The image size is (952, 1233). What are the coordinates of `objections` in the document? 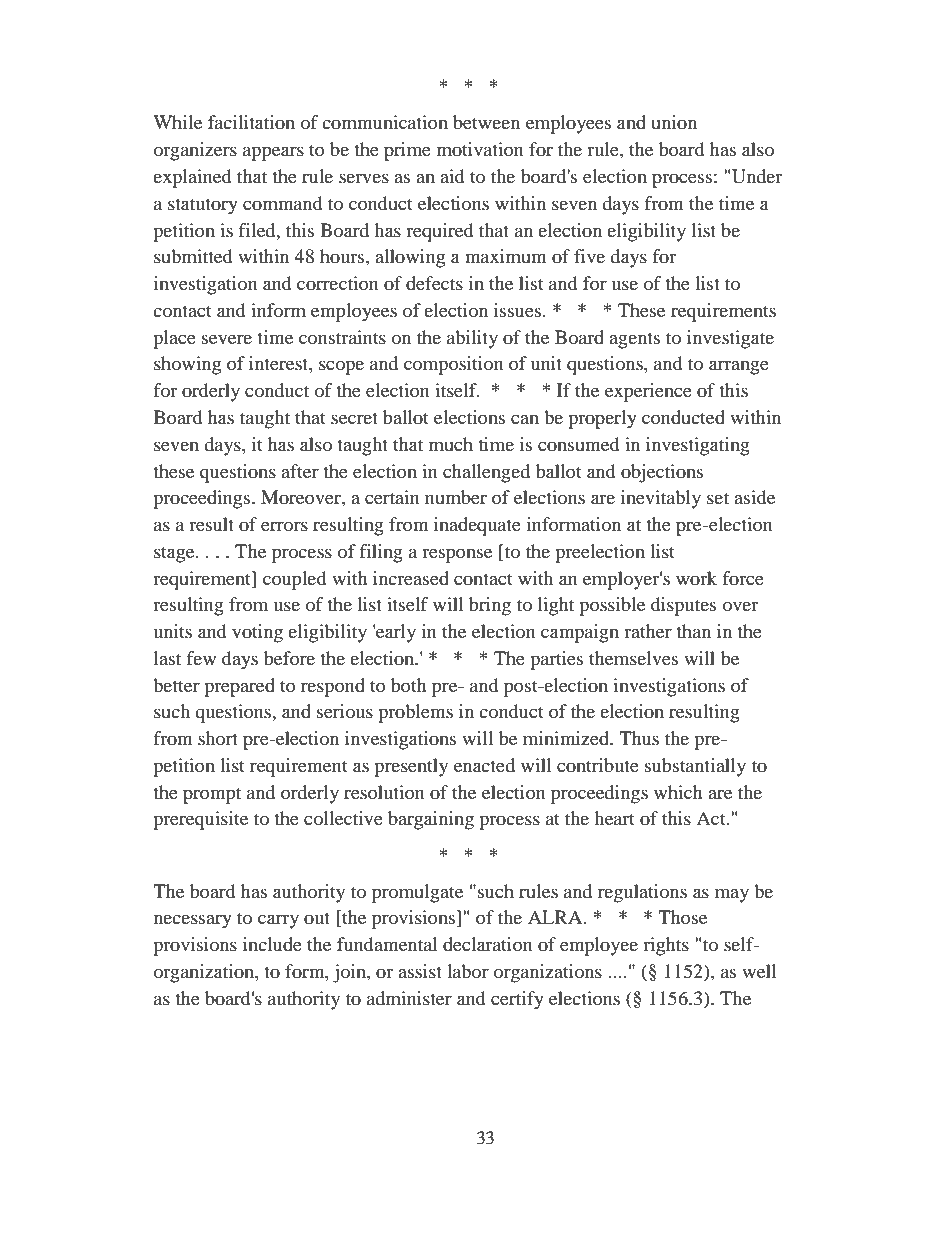 It's located at (662, 473).
